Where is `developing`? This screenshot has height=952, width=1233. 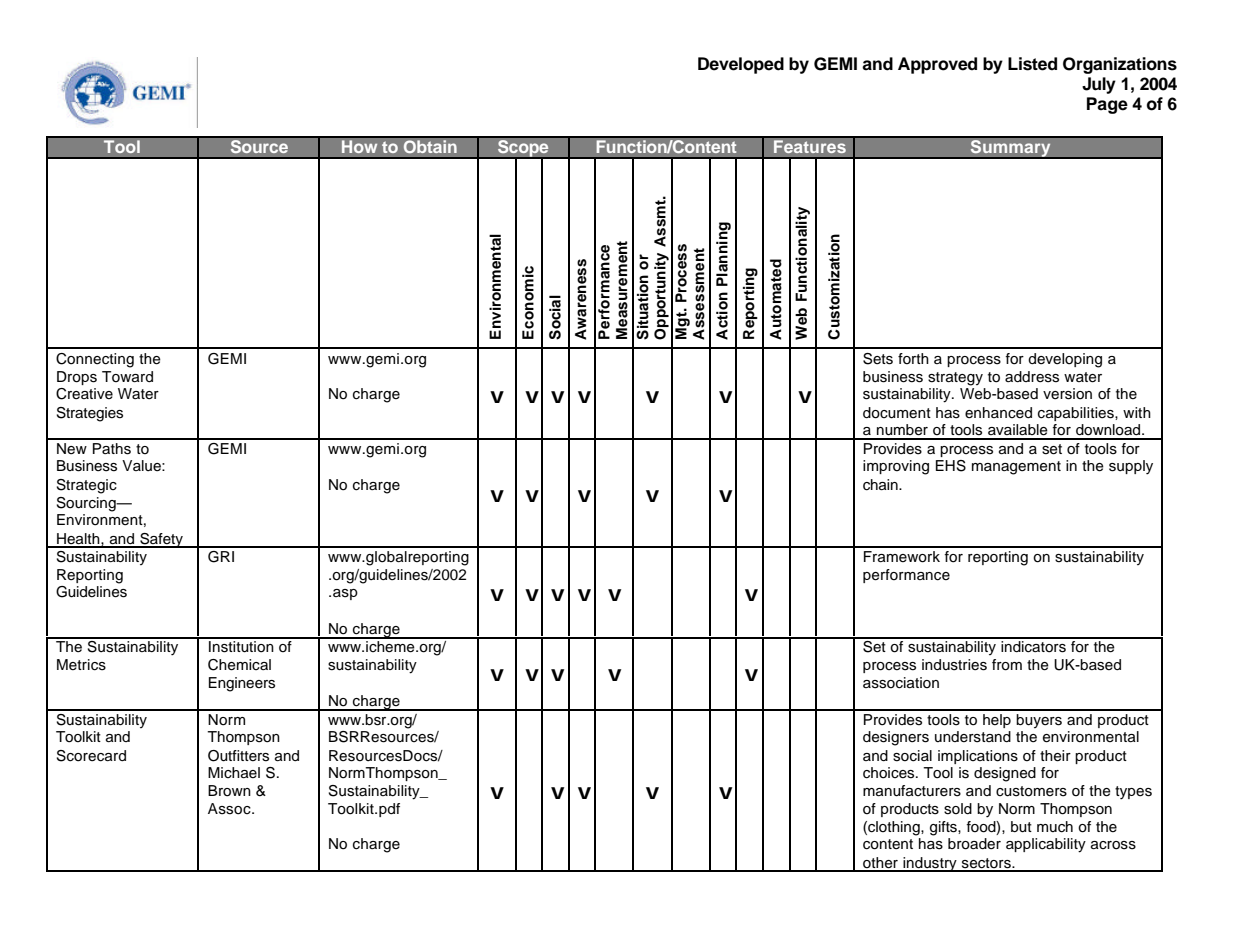 developing is located at coordinates (1065, 360).
